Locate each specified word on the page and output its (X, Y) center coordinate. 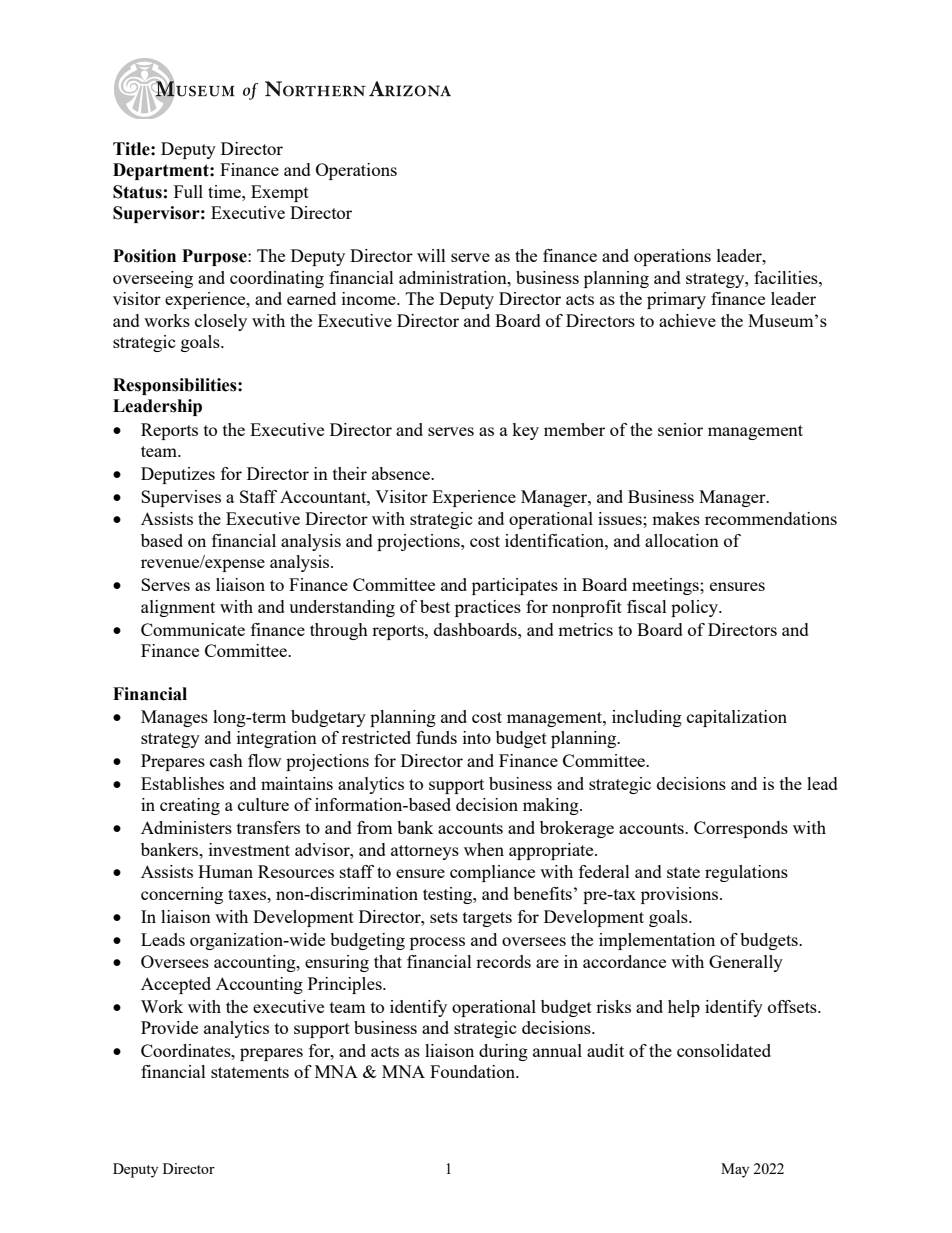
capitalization (737, 718)
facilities (787, 277)
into (477, 737)
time (225, 191)
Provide (169, 1027)
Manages (174, 718)
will (431, 255)
